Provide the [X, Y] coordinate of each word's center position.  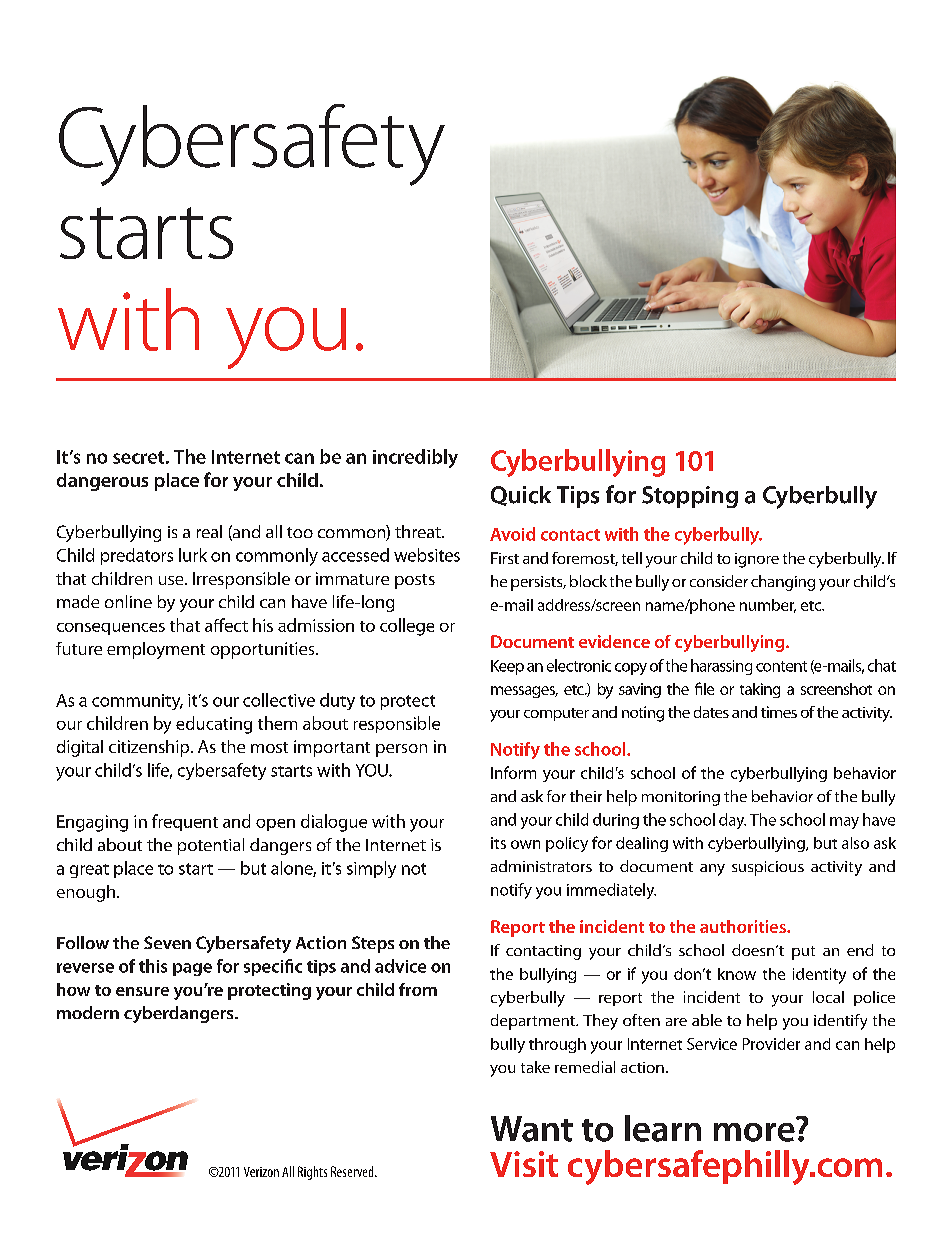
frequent [185, 822]
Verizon [261, 1172]
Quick [521, 496]
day [732, 821]
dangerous [102, 482]
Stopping [690, 497]
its [498, 843]
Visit [524, 1164]
